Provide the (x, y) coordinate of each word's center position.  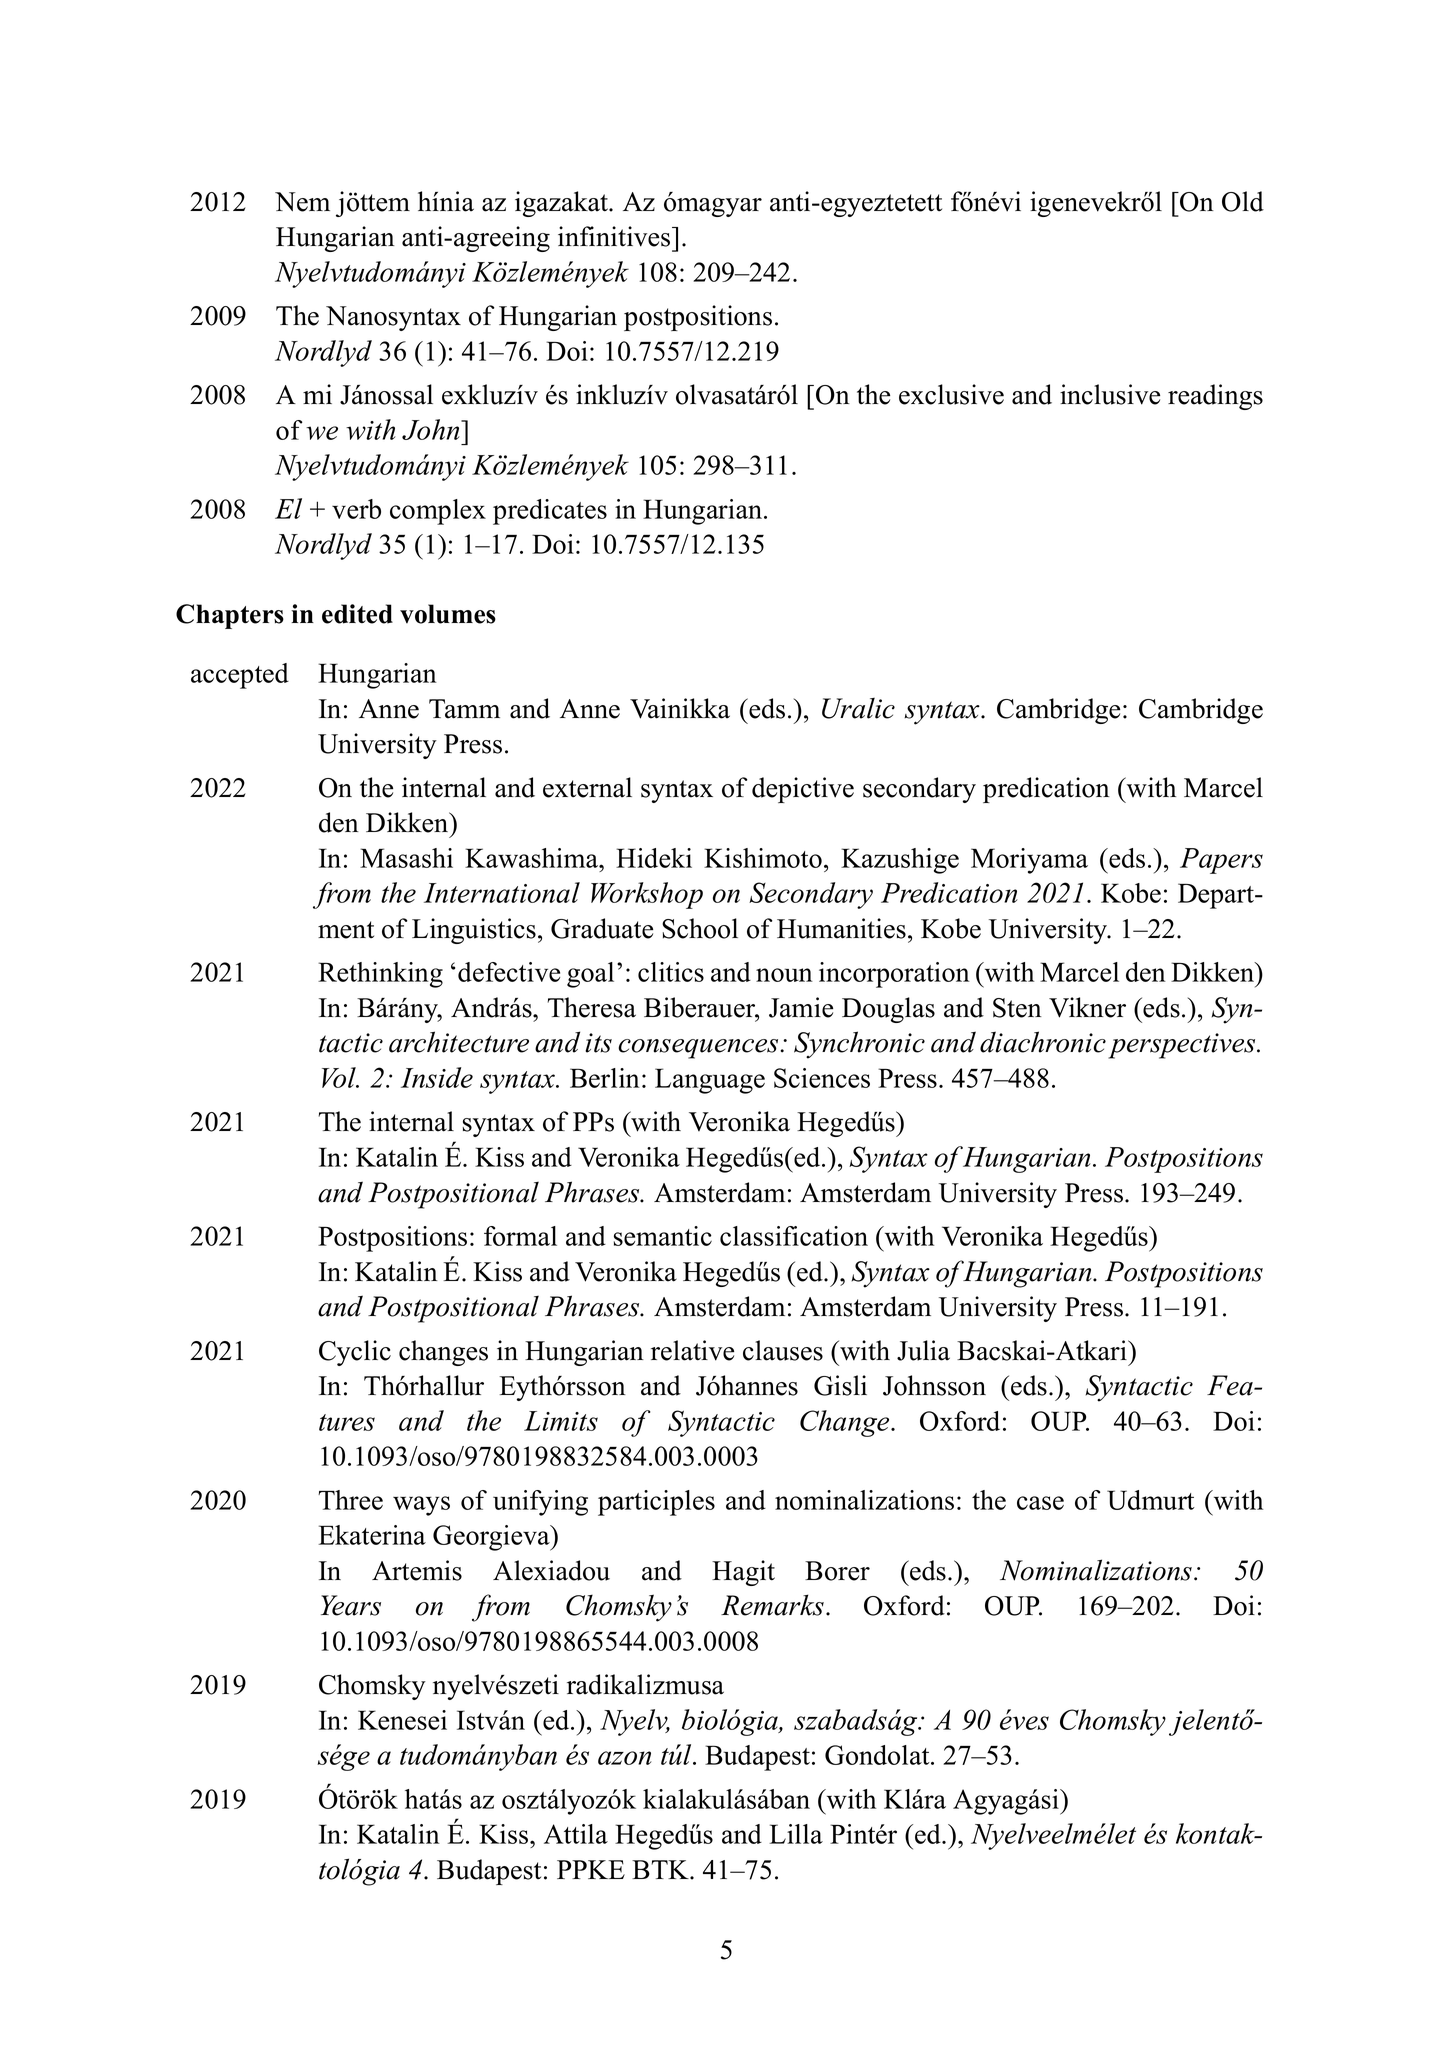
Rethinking (380, 975)
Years (351, 1605)
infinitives (615, 236)
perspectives (1183, 1046)
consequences (699, 1049)
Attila (576, 1834)
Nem (302, 202)
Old (1243, 201)
